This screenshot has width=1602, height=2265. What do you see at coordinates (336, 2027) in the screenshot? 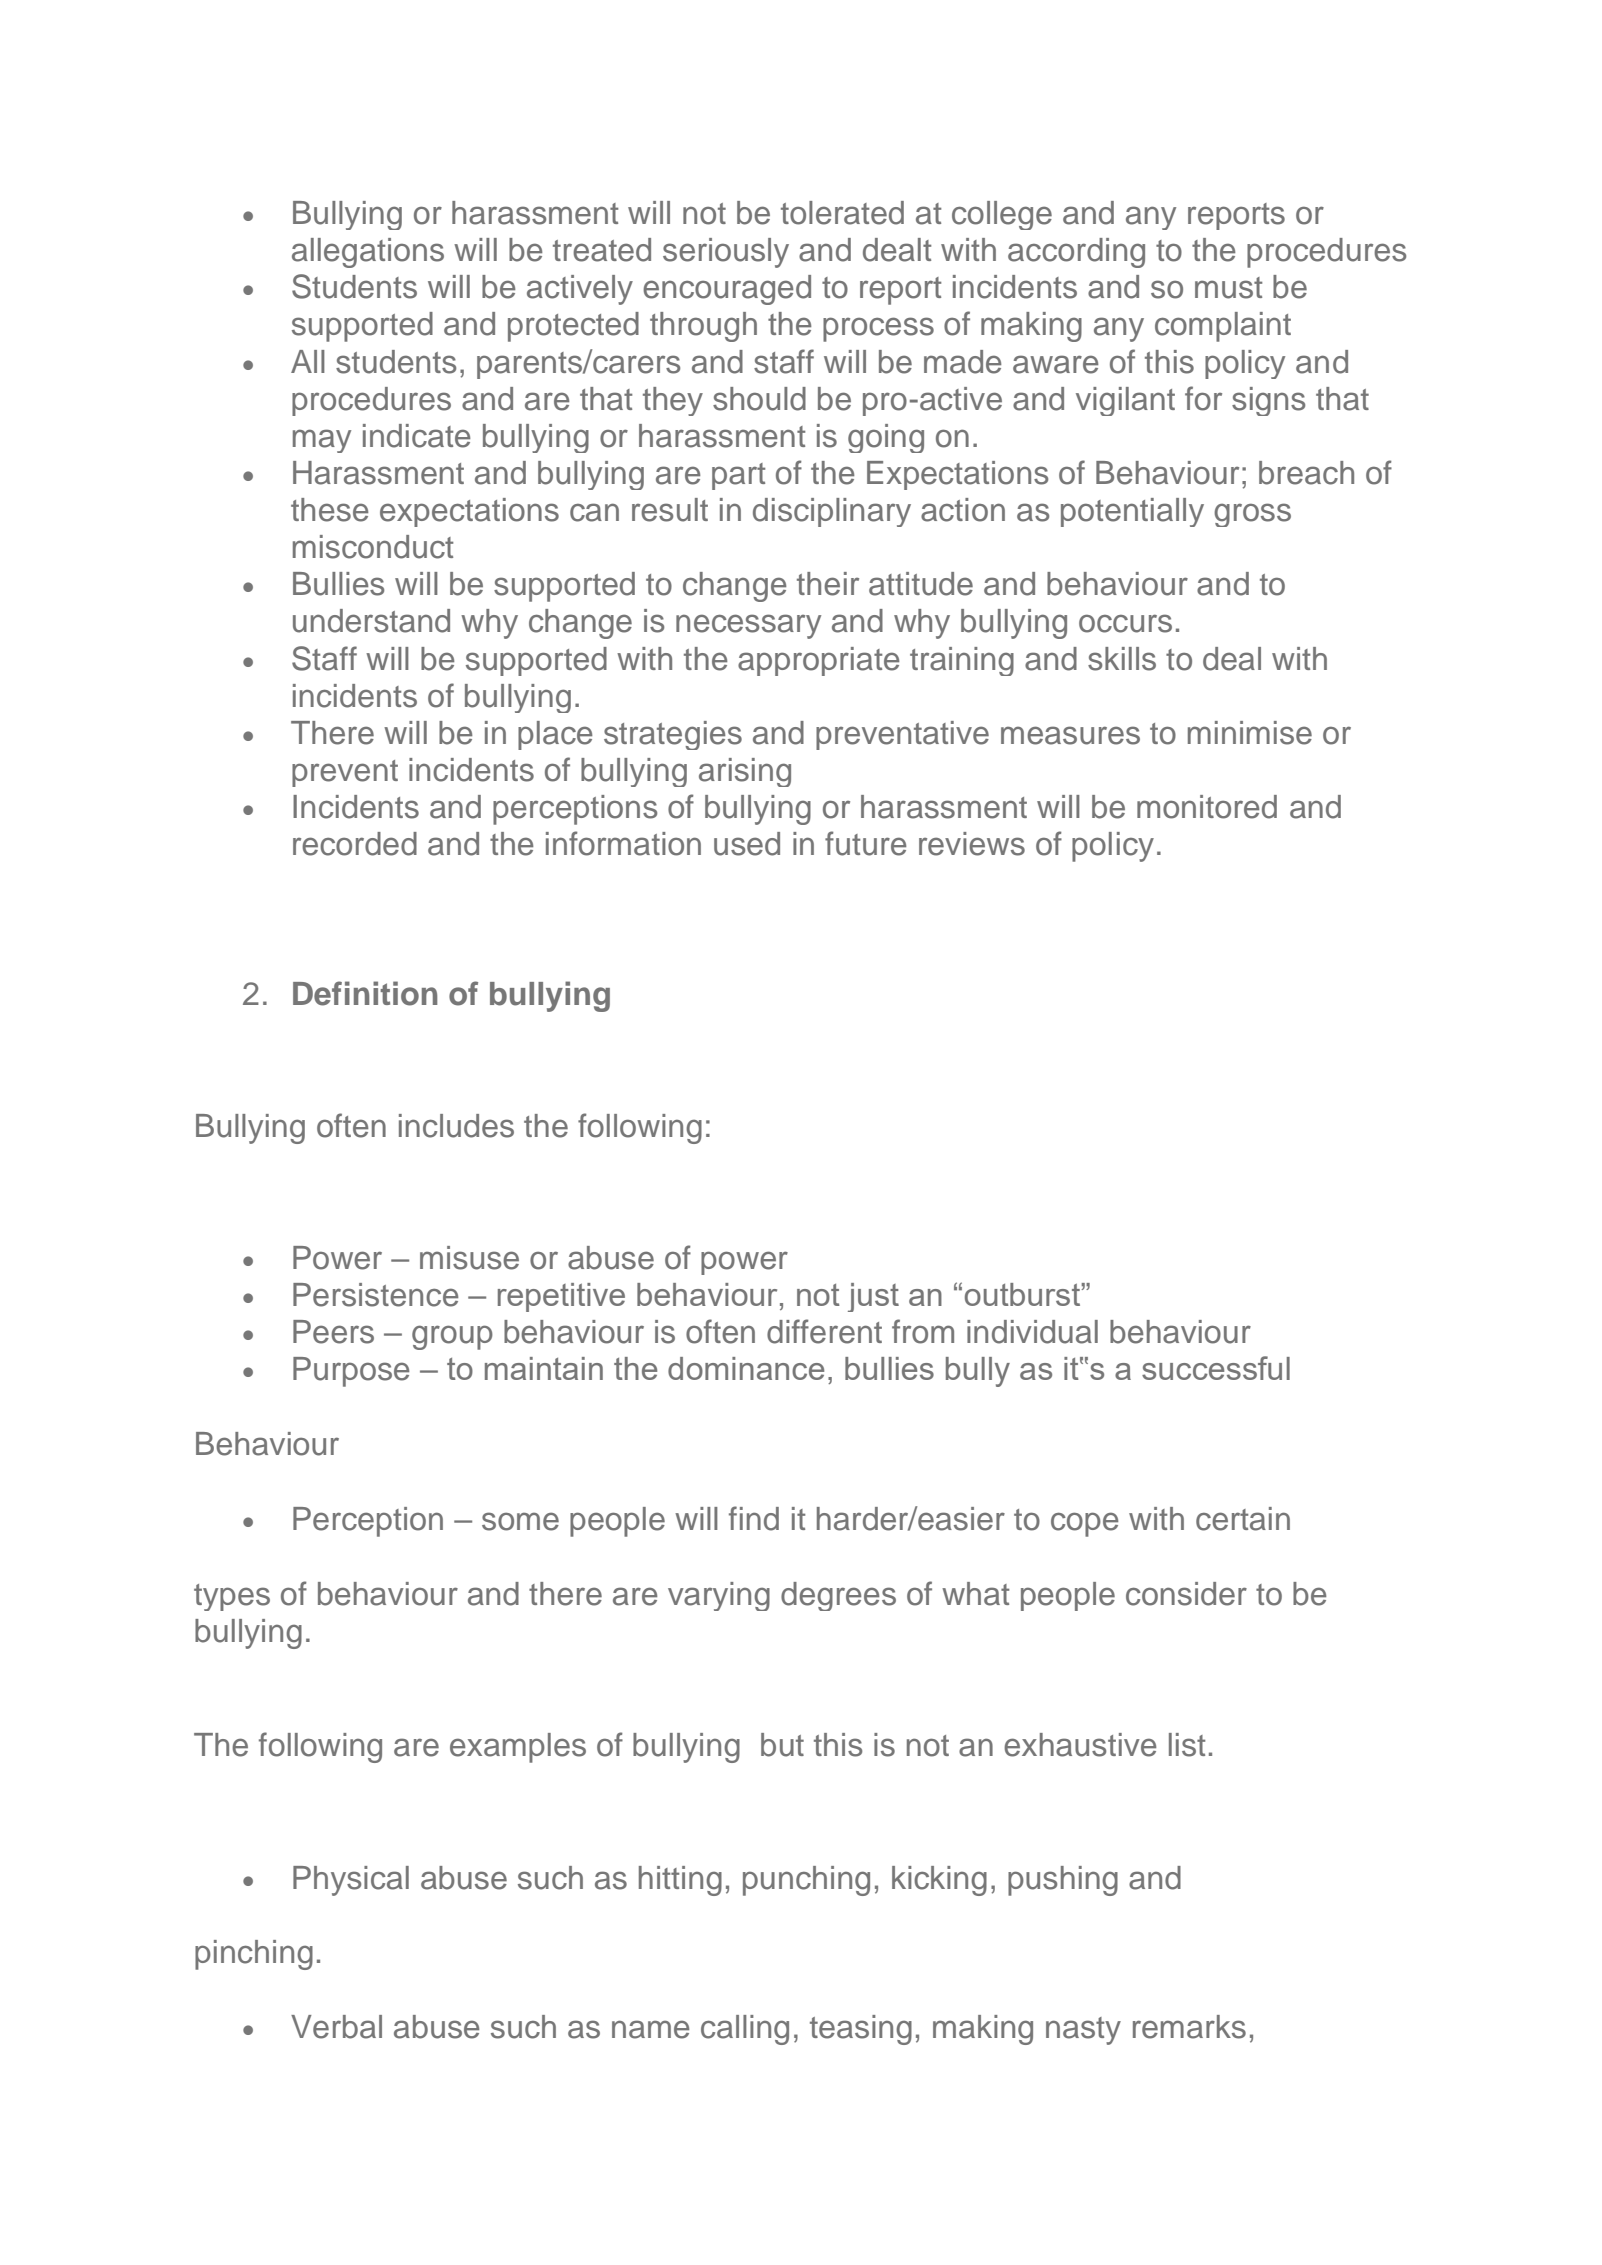
I see `Verbal` at bounding box center [336, 2027].
